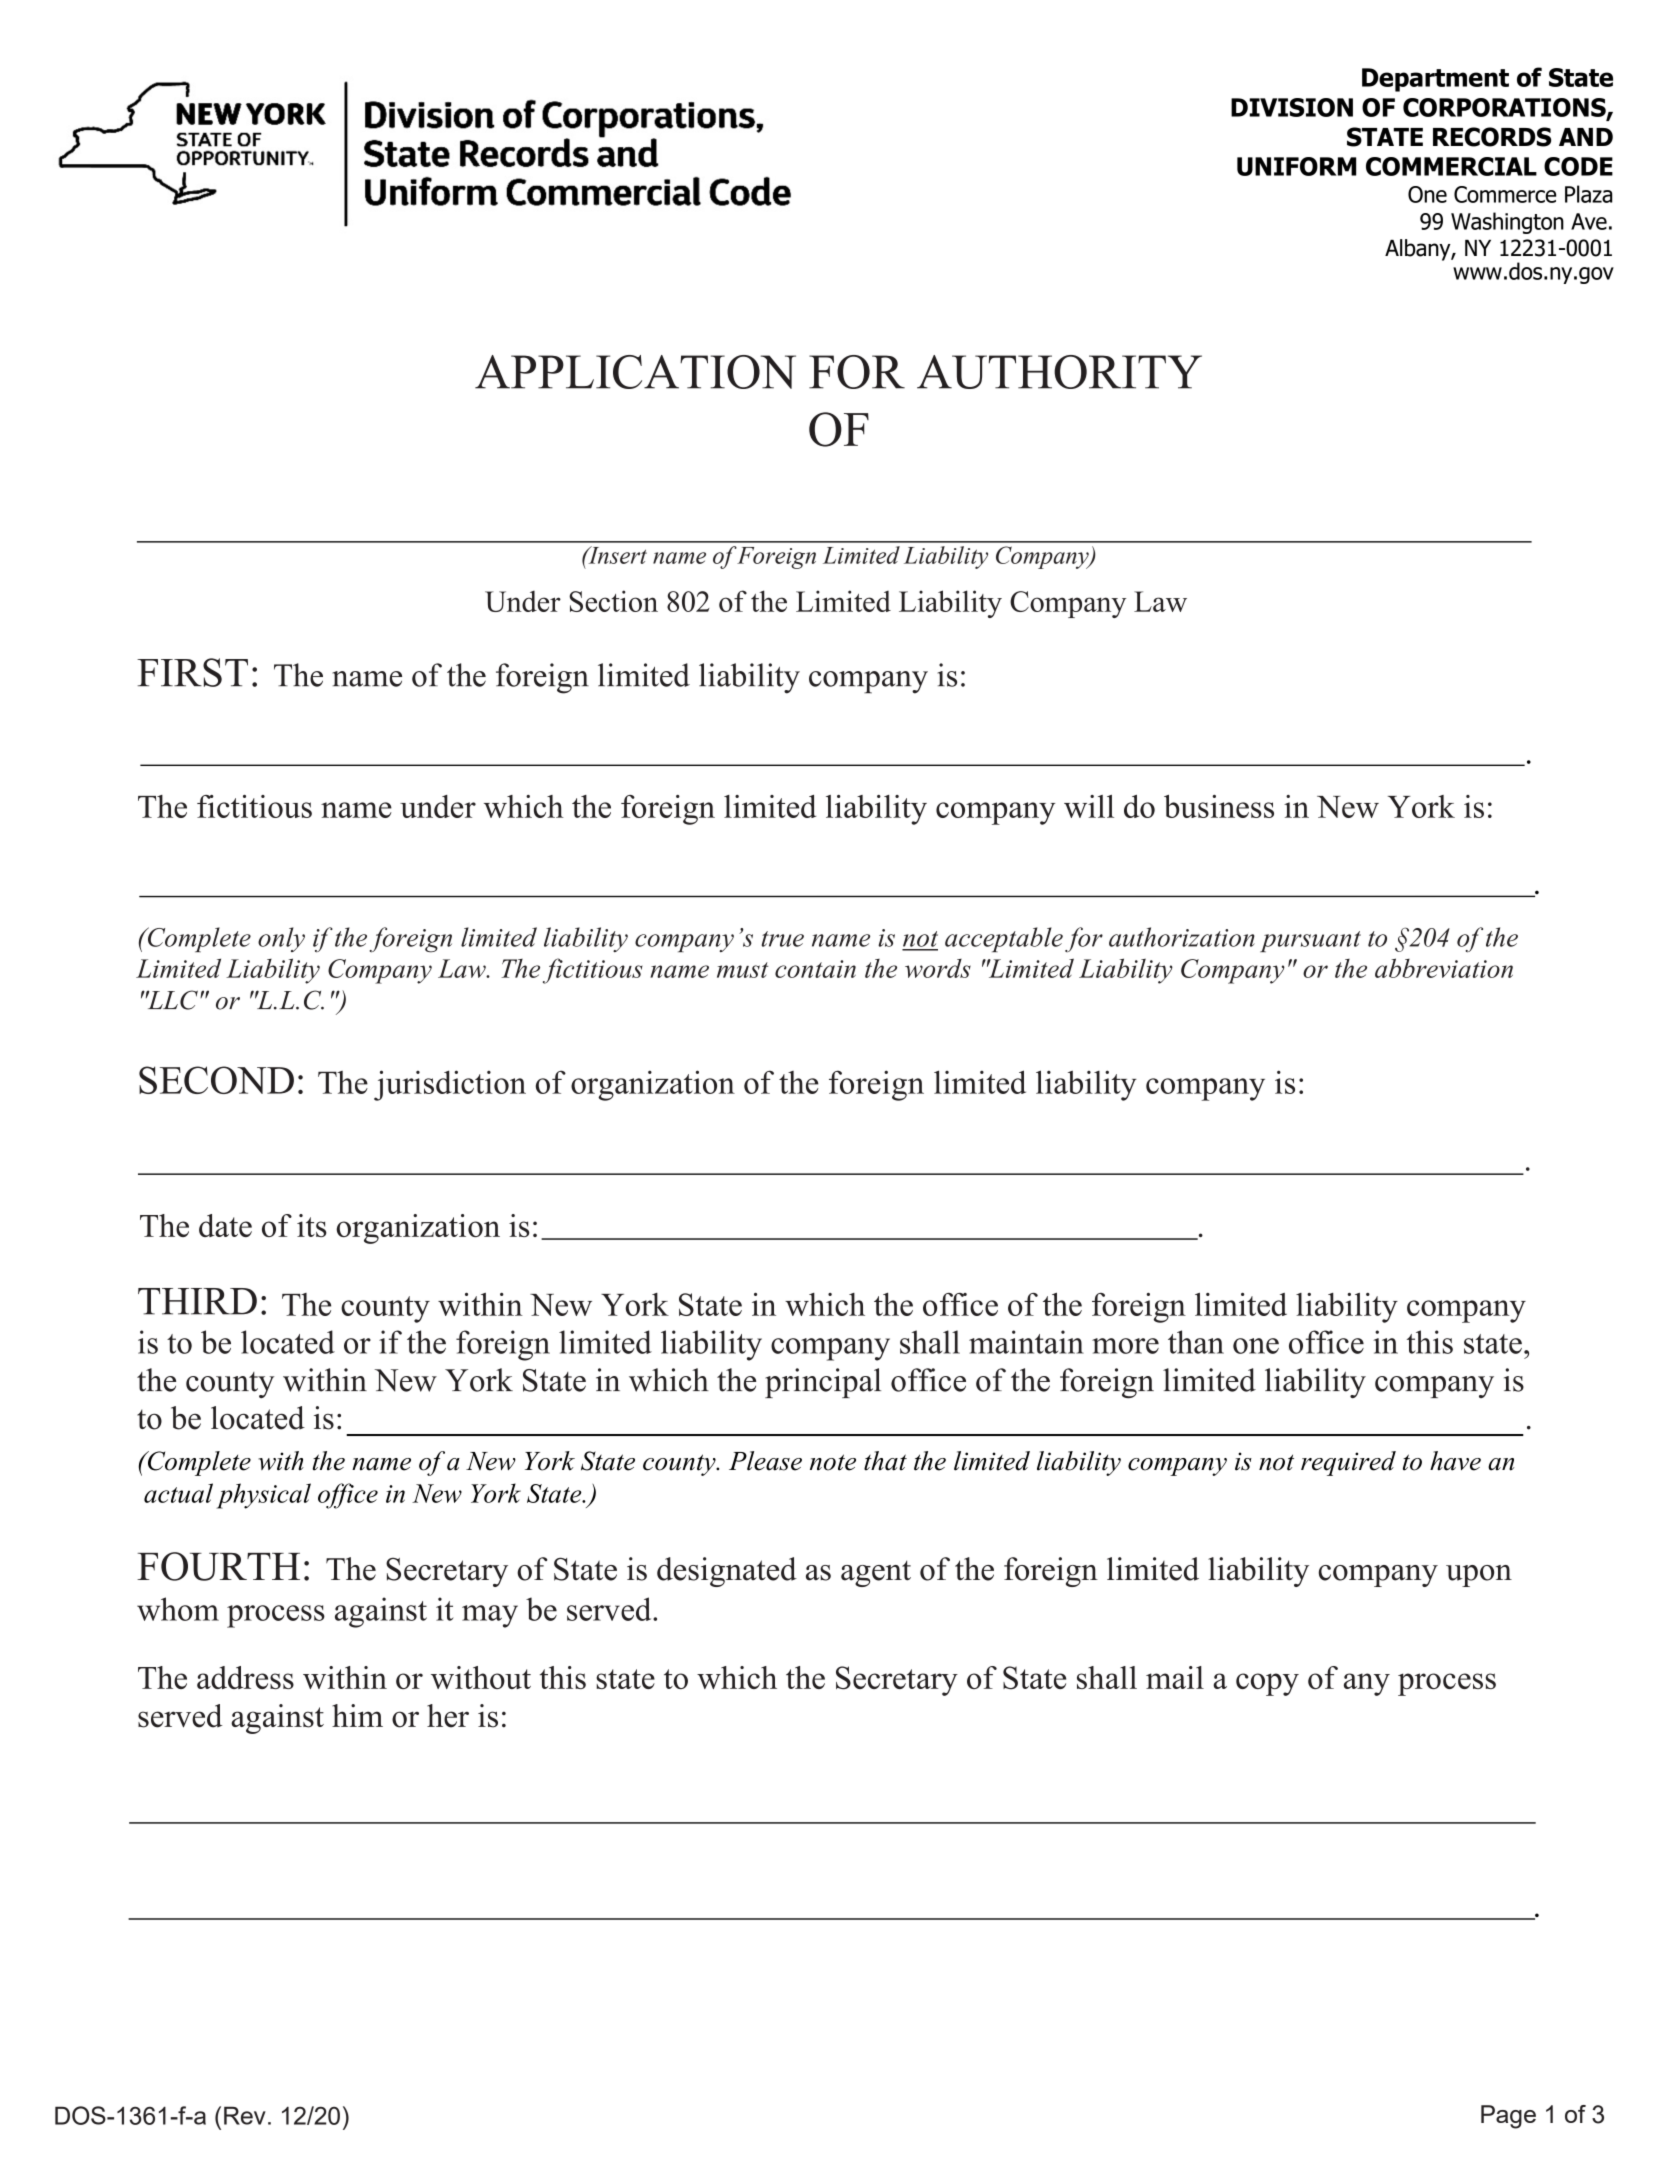  Describe the element at coordinates (192, 672) in the document. I see `FIRST` at that location.
